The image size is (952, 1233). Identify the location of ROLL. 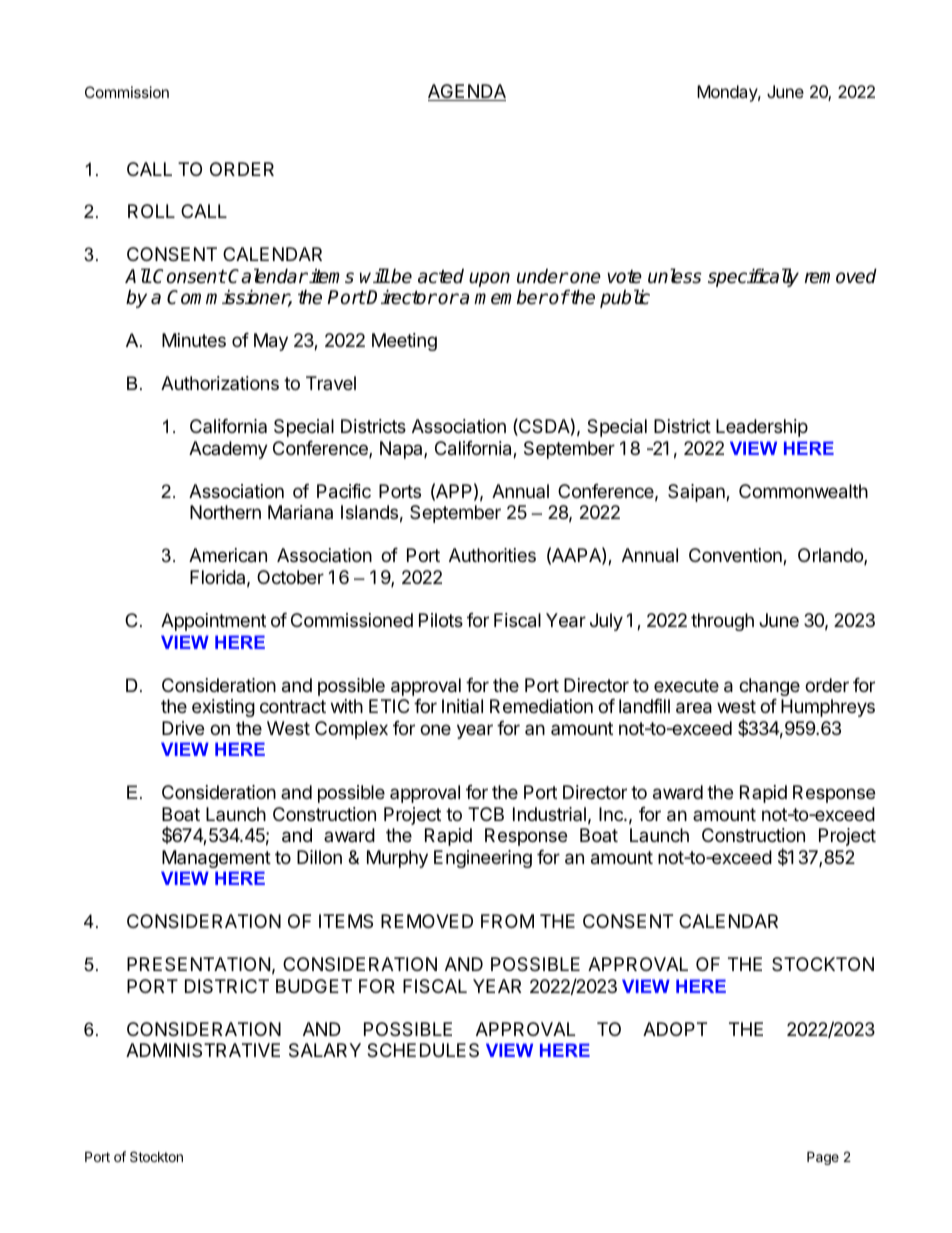
(151, 211).
